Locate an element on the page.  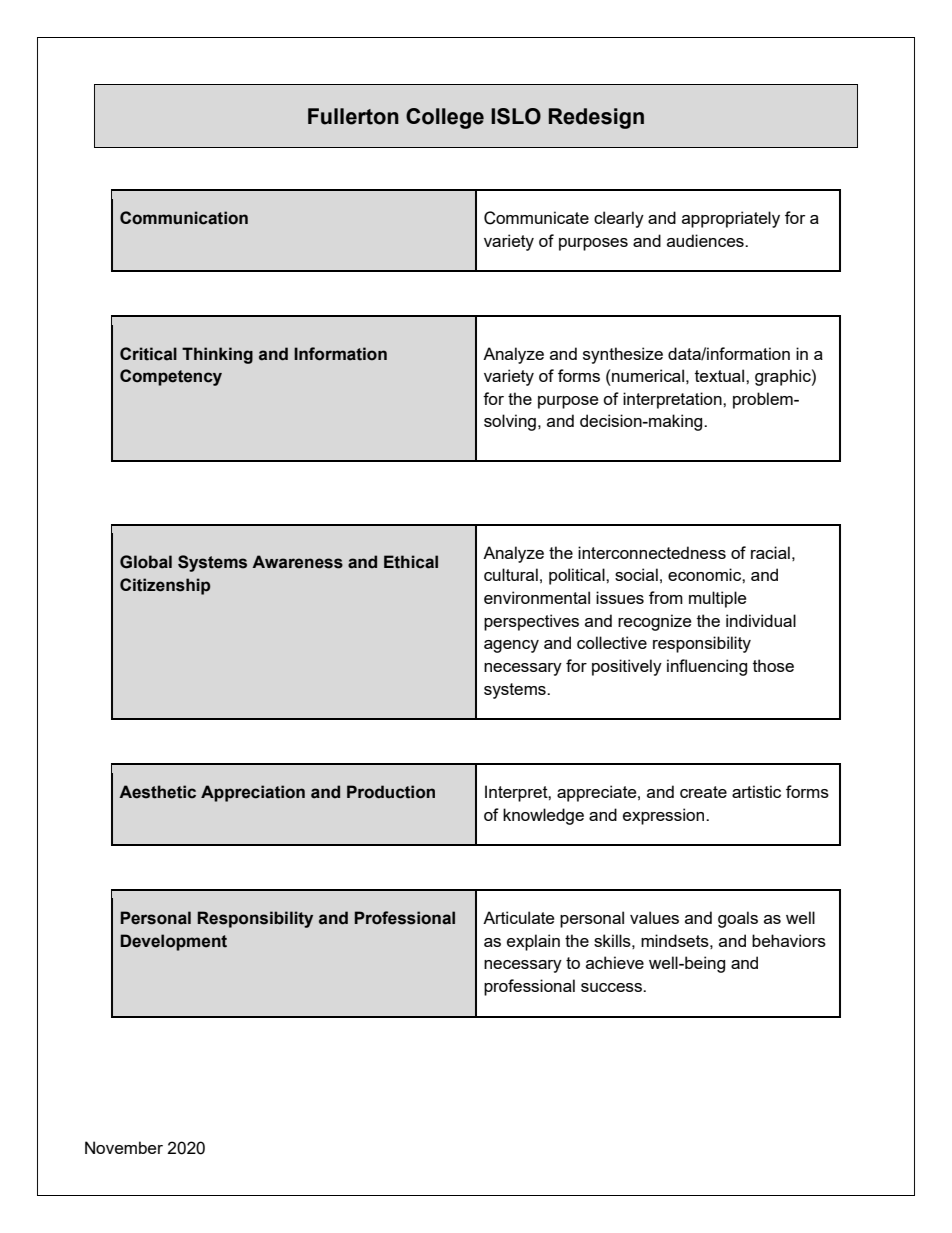
College is located at coordinates (445, 118).
